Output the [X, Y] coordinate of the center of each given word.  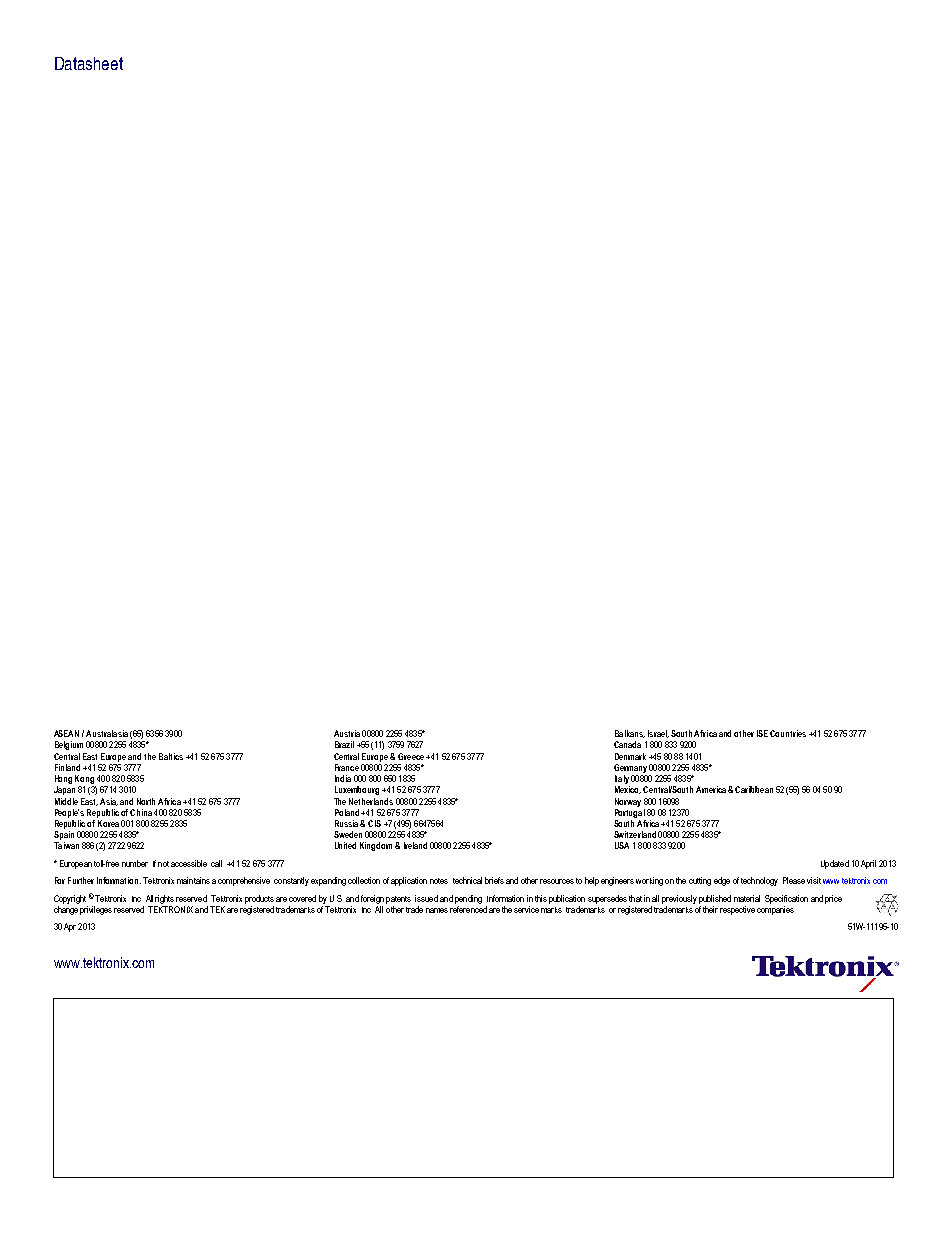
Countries [788, 733]
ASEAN [66, 733]
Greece [411, 756]
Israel [658, 734]
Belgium [69, 745]
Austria [347, 733]
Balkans [630, 734]
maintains [193, 880]
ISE [762, 733]
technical [467, 880]
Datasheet [89, 63]
